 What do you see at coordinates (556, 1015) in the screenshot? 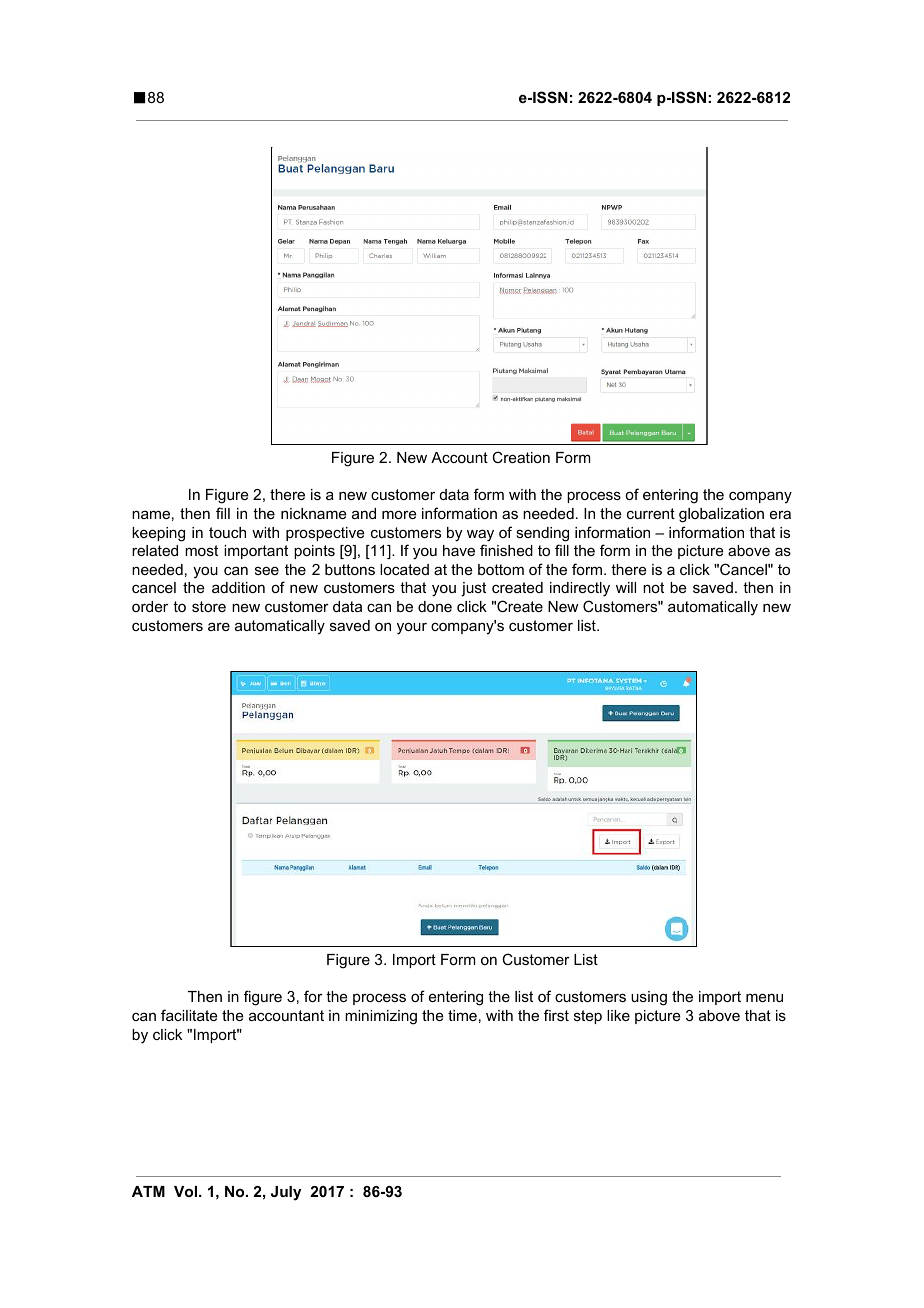
I see `first` at bounding box center [556, 1015].
